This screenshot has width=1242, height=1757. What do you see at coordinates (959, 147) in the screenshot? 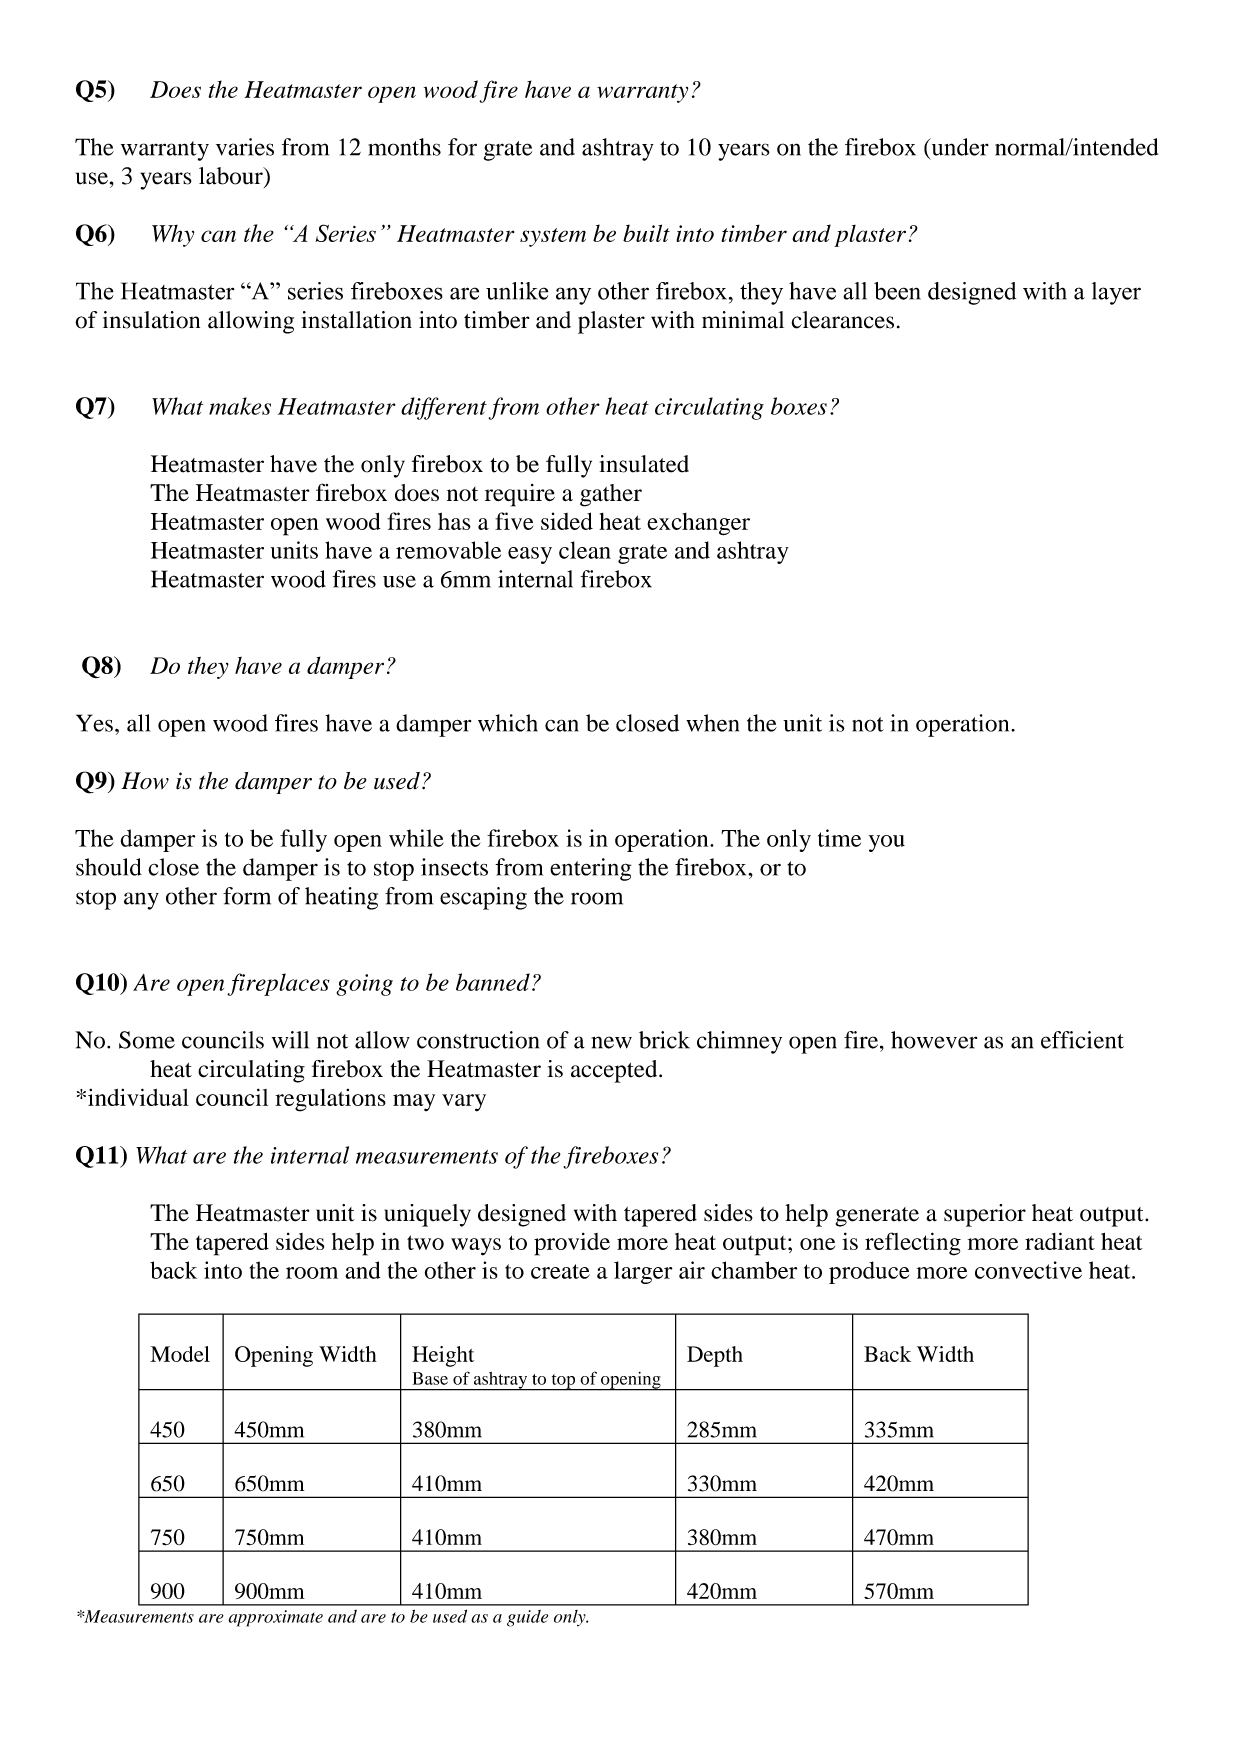
I see `under` at bounding box center [959, 147].
